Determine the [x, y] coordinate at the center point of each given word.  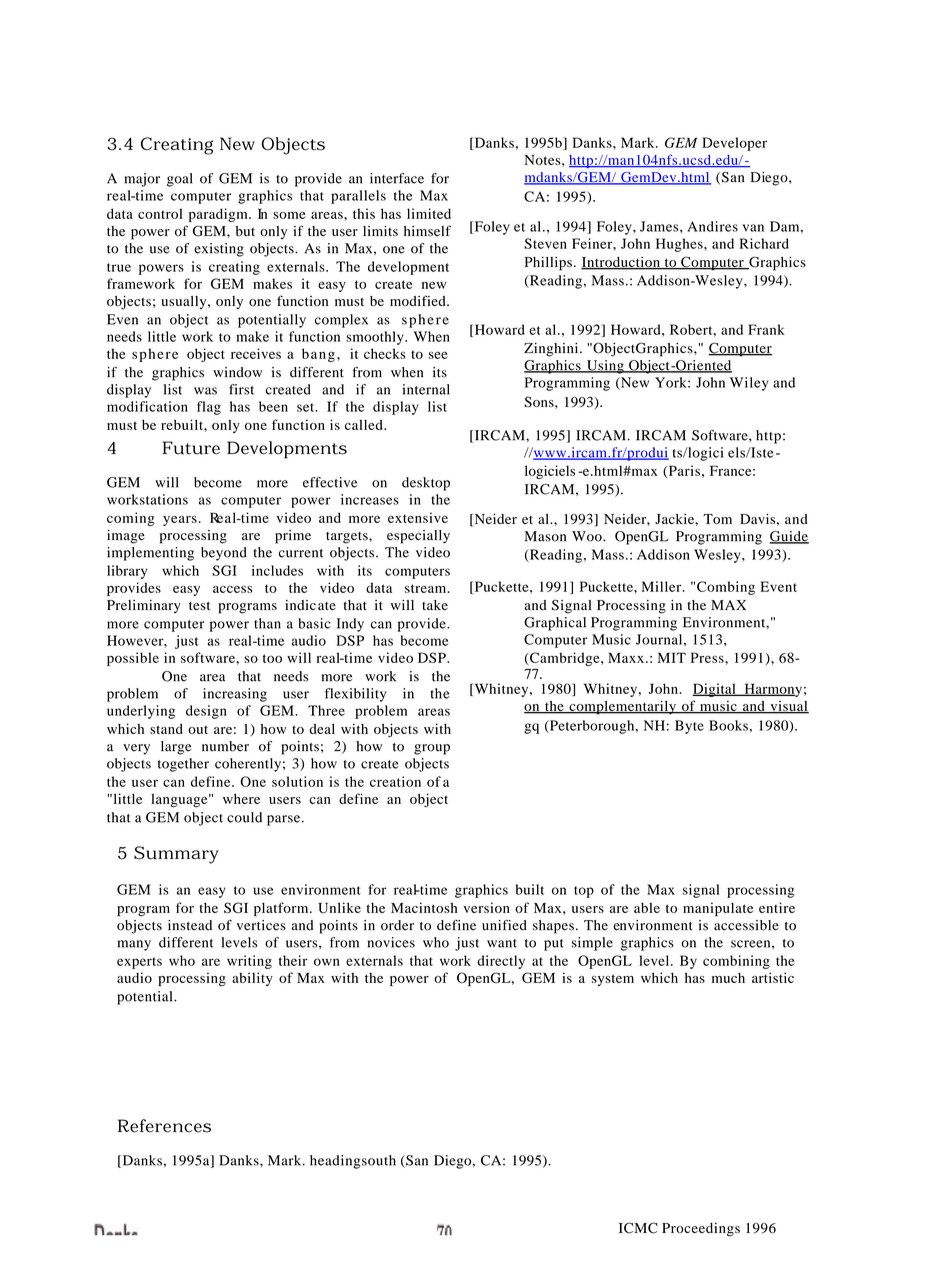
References [164, 1126]
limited [429, 213]
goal [179, 180]
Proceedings [701, 1230]
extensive [418, 517]
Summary [176, 855]
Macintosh [424, 907]
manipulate [718, 909]
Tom [717, 519]
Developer [734, 144]
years [180, 521]
